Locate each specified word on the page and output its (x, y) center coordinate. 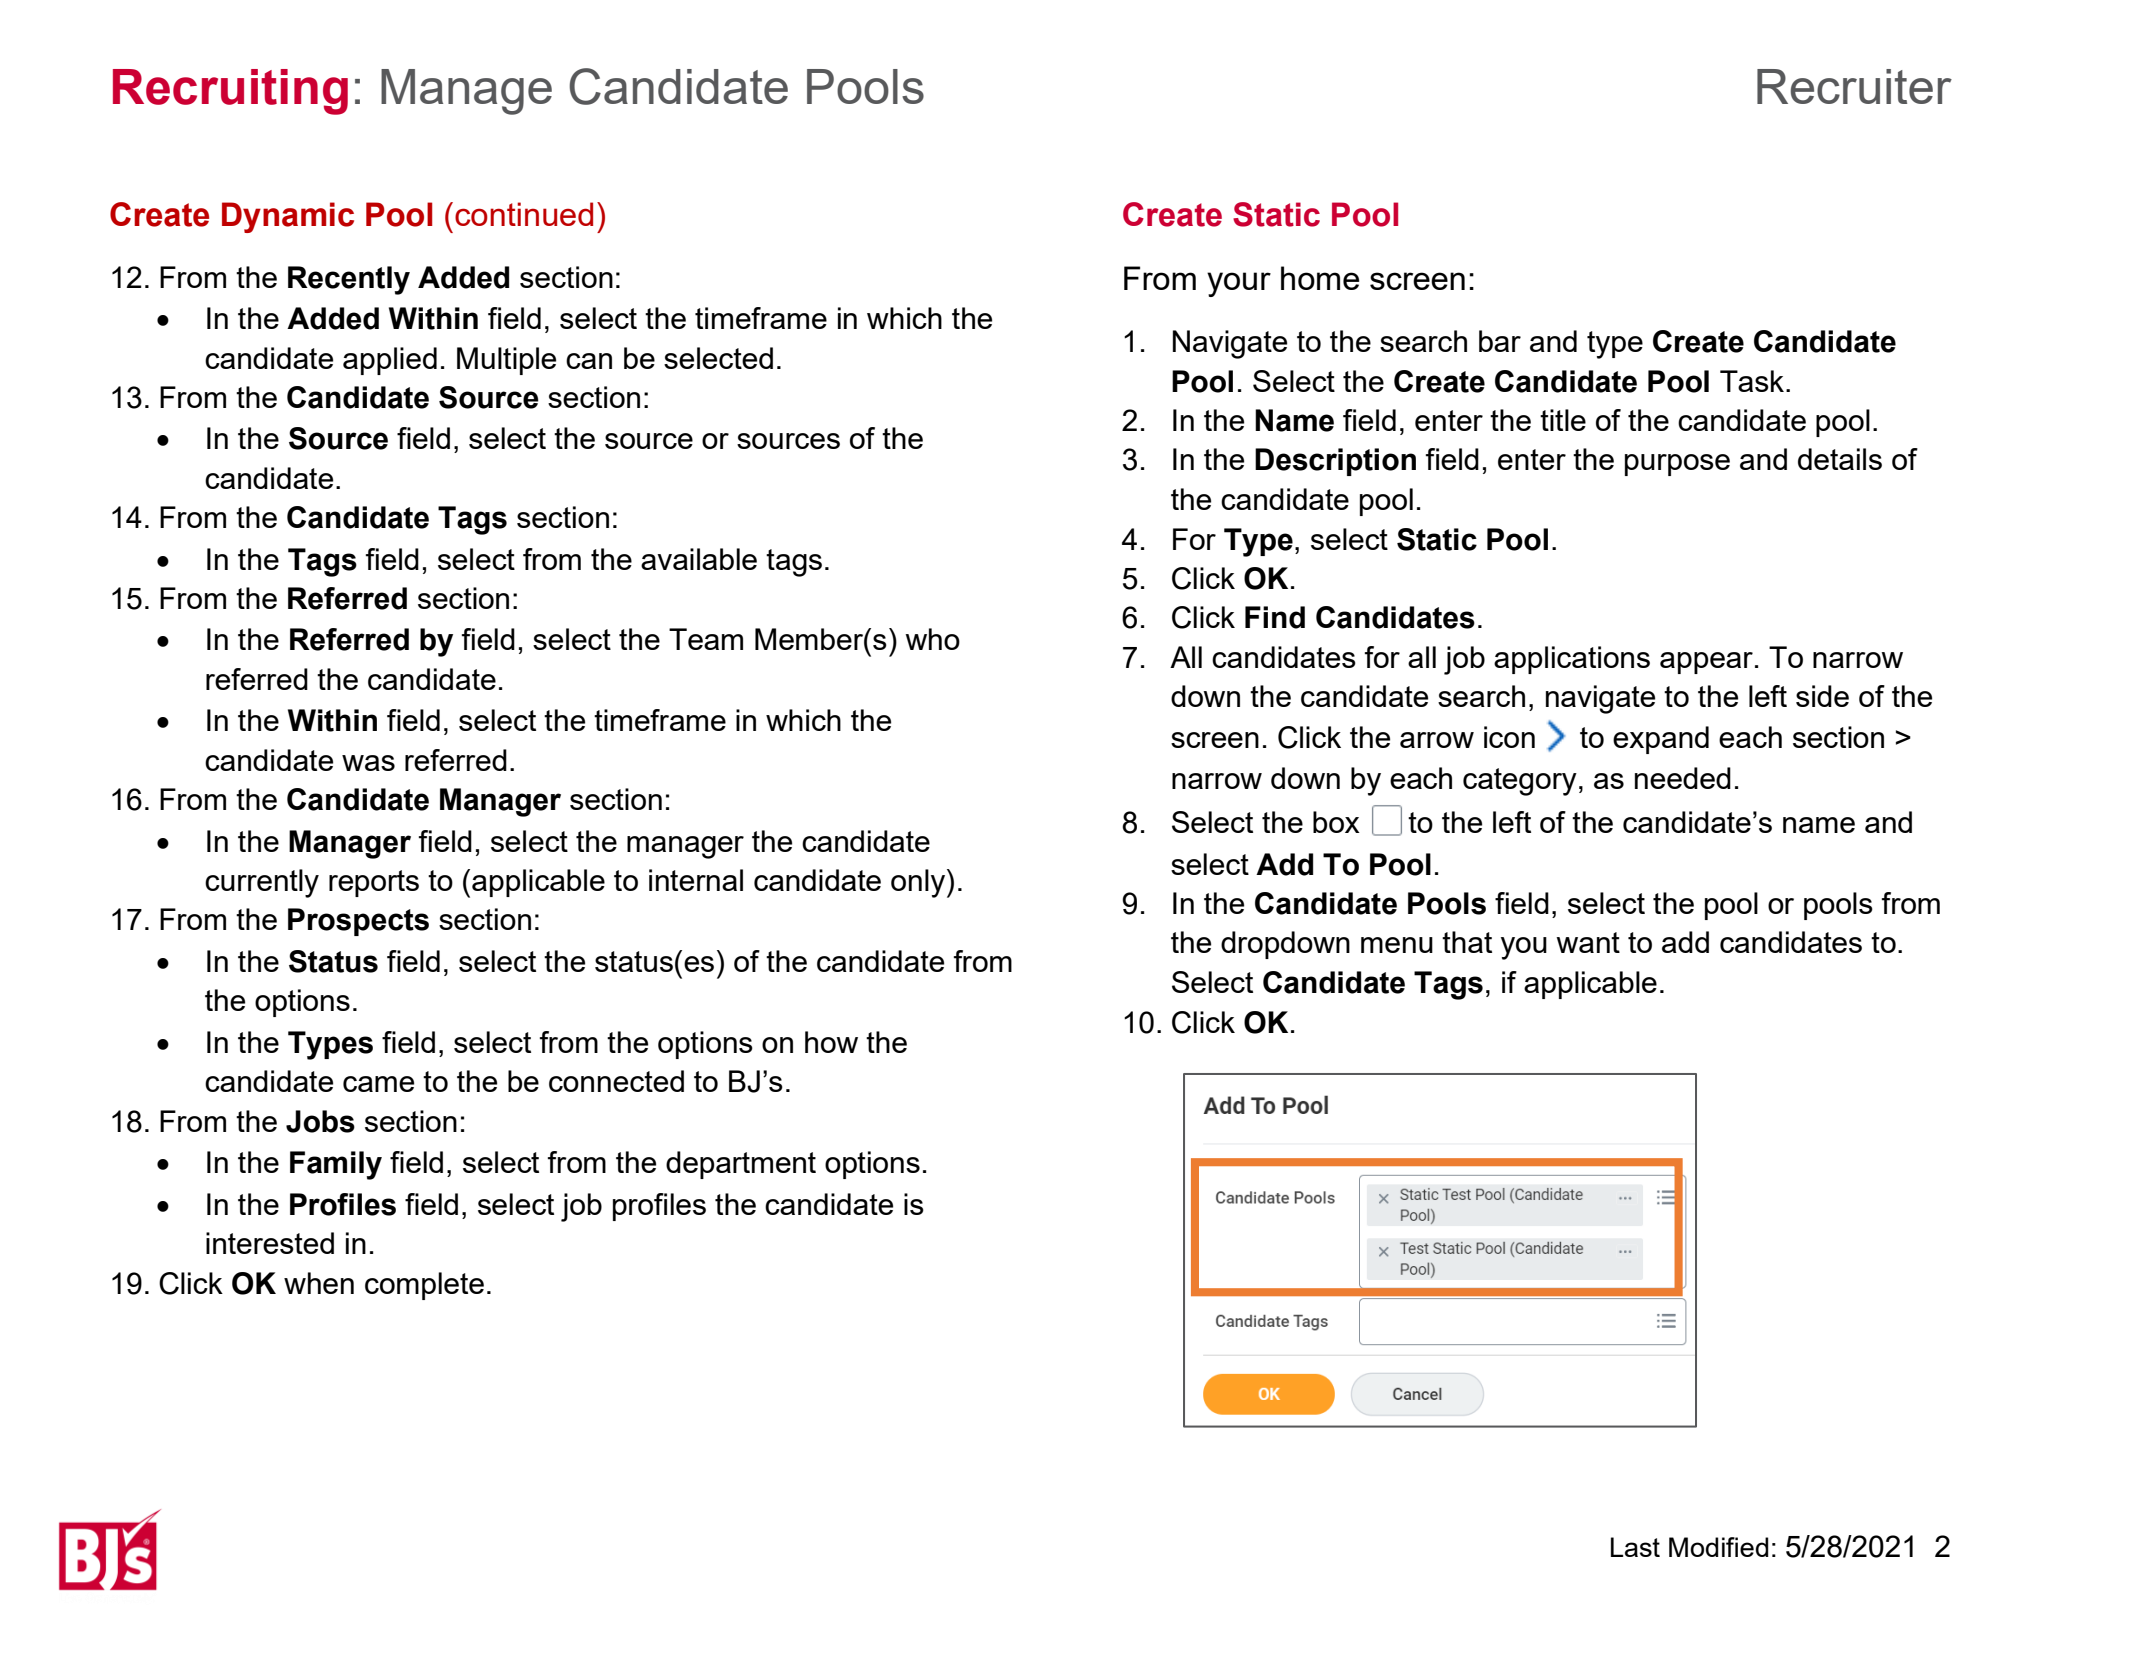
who (932, 639)
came (378, 1084)
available (699, 559)
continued (524, 214)
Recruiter (1854, 86)
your (1239, 284)
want (1588, 942)
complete (424, 1286)
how (831, 1042)
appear (1706, 663)
